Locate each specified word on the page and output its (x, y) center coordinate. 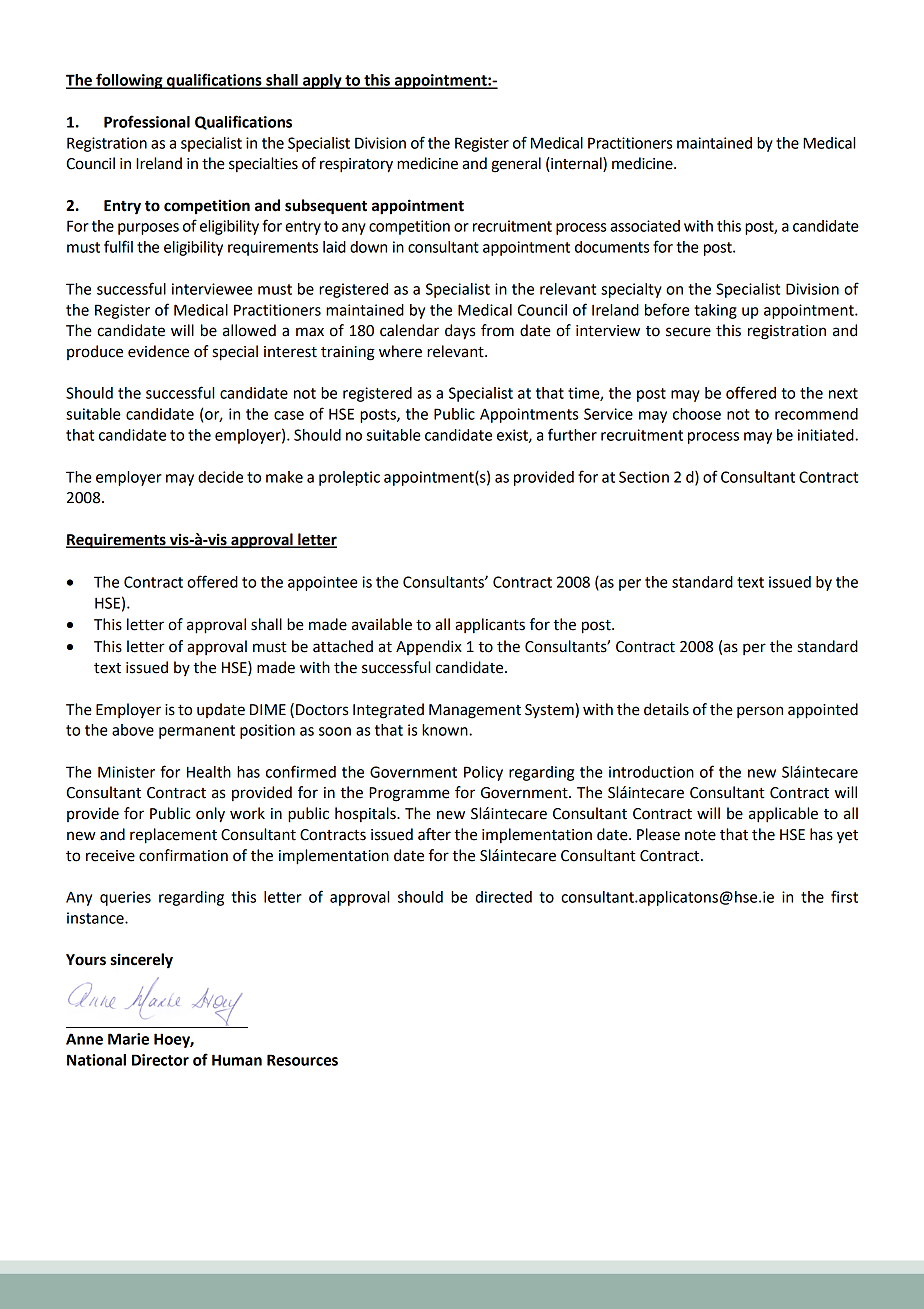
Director (160, 1060)
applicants (490, 625)
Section (644, 477)
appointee (323, 583)
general (516, 165)
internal (576, 164)
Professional (147, 121)
